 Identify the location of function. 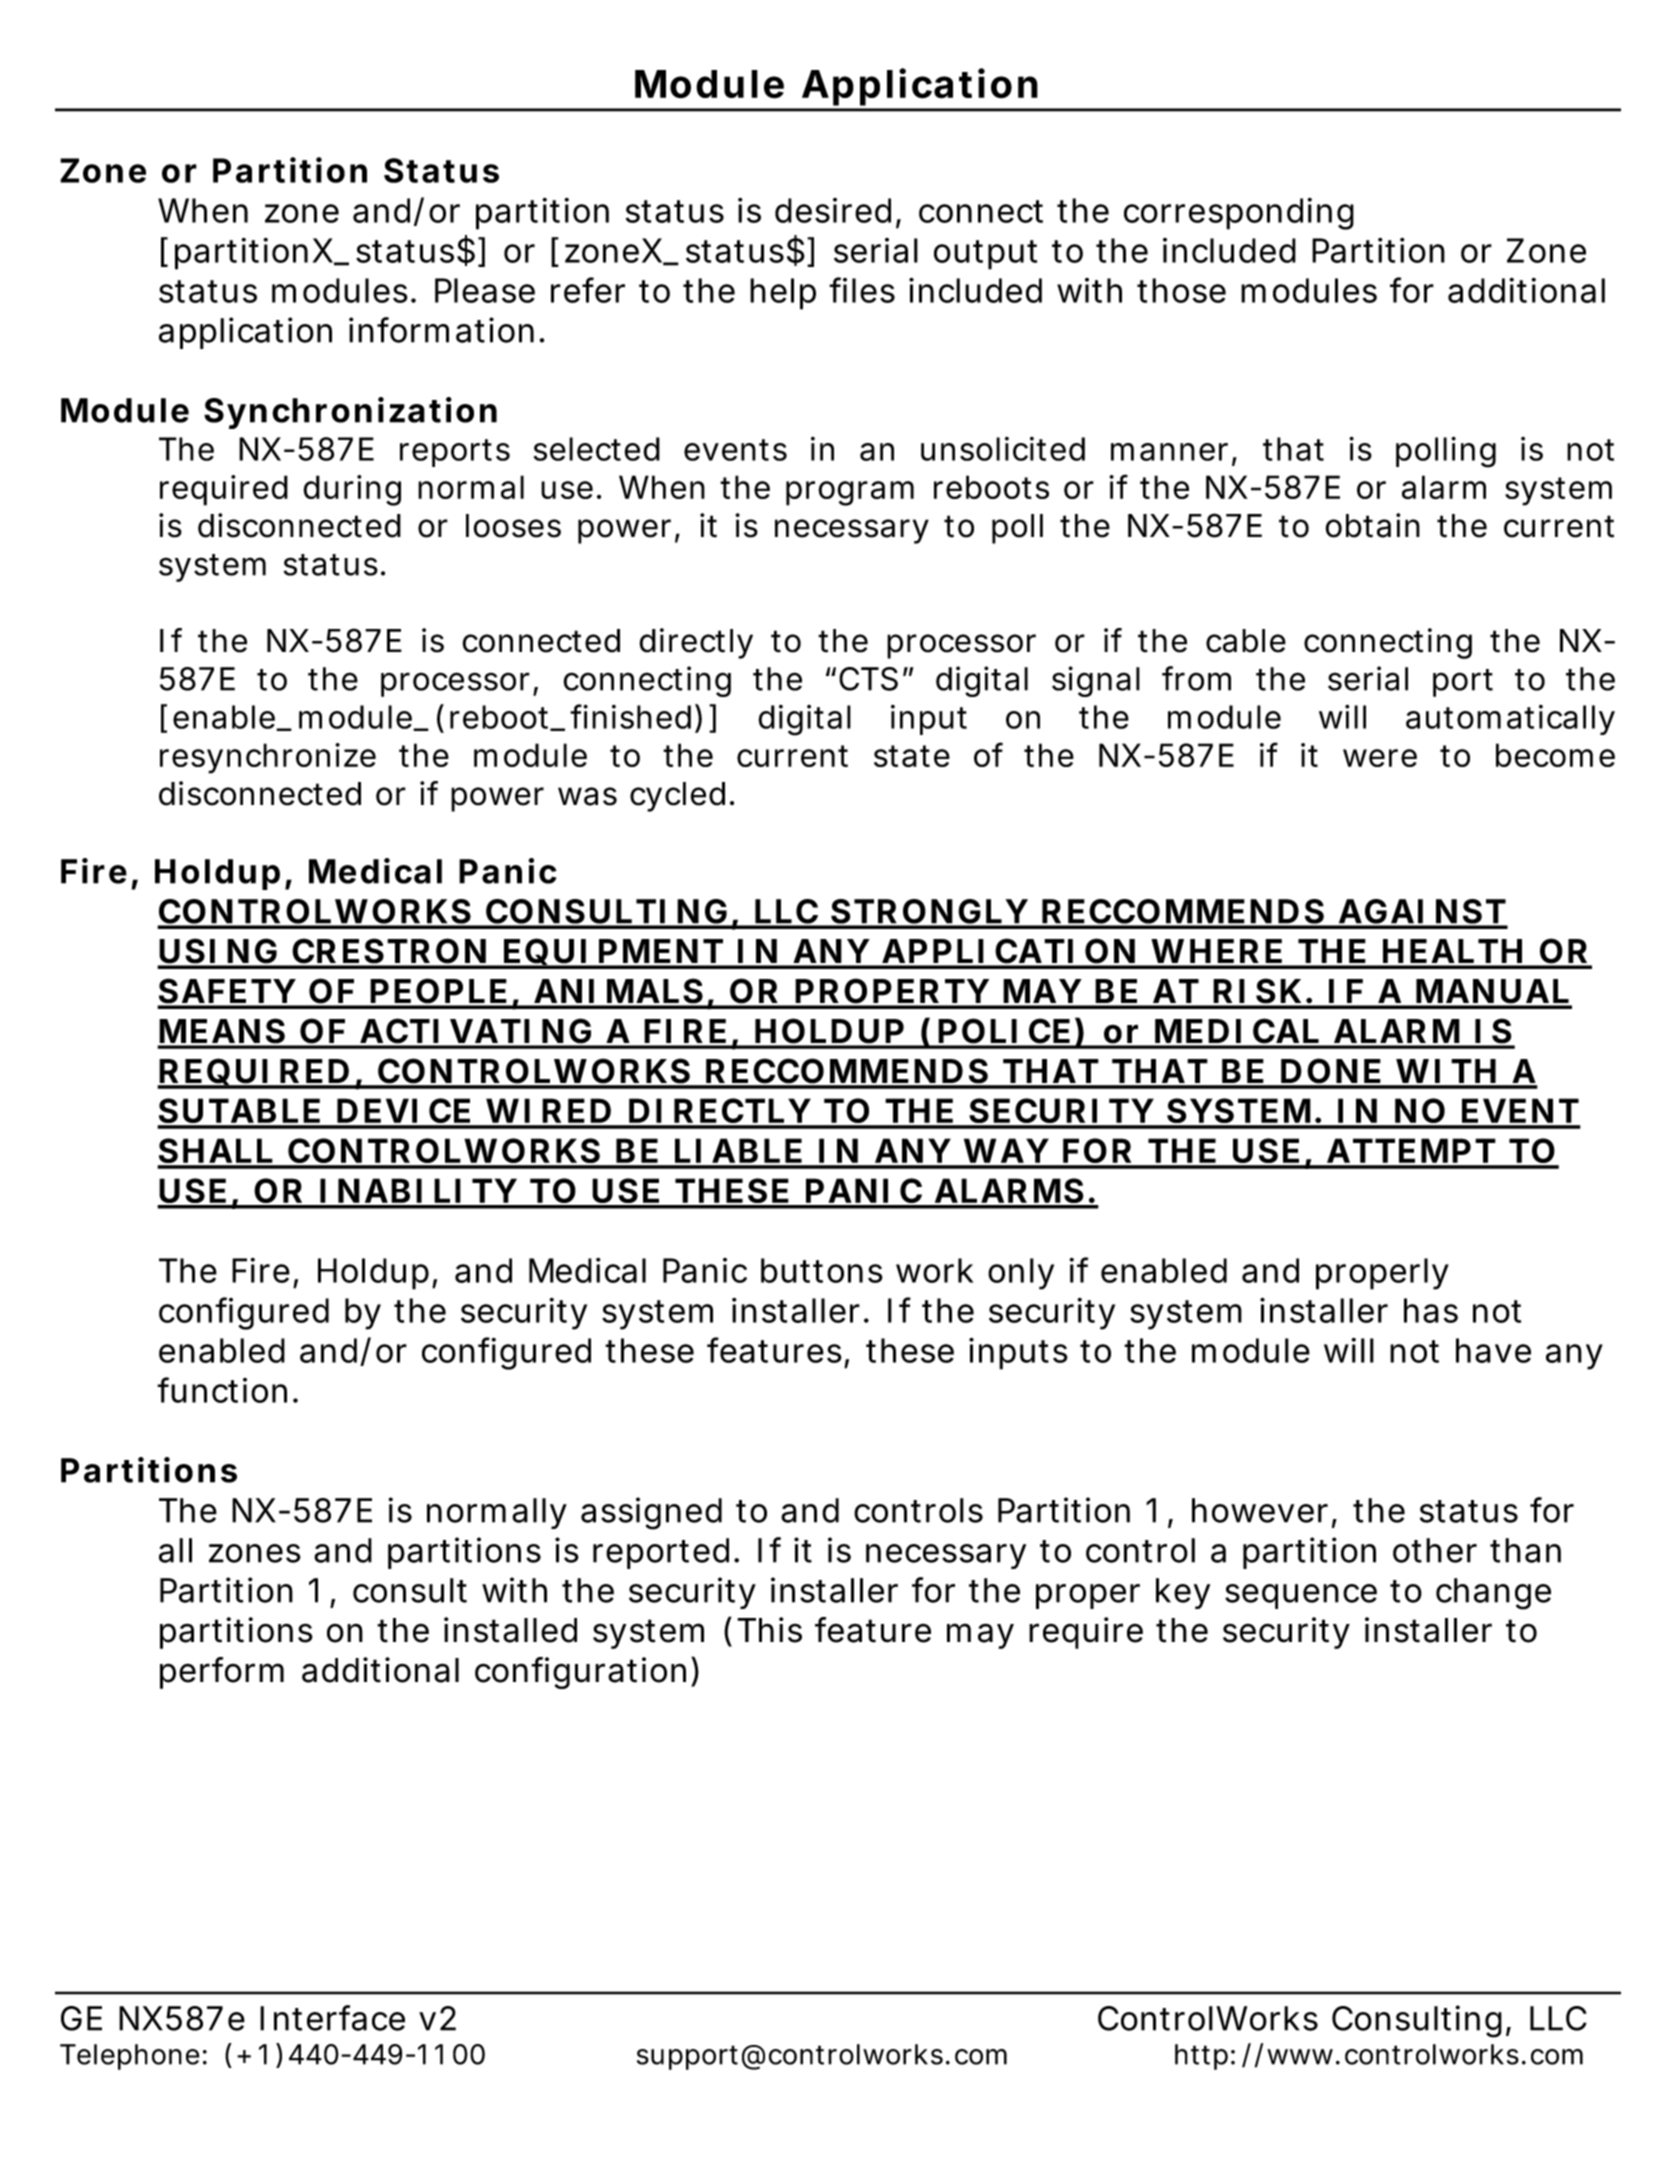
(222, 1390).
